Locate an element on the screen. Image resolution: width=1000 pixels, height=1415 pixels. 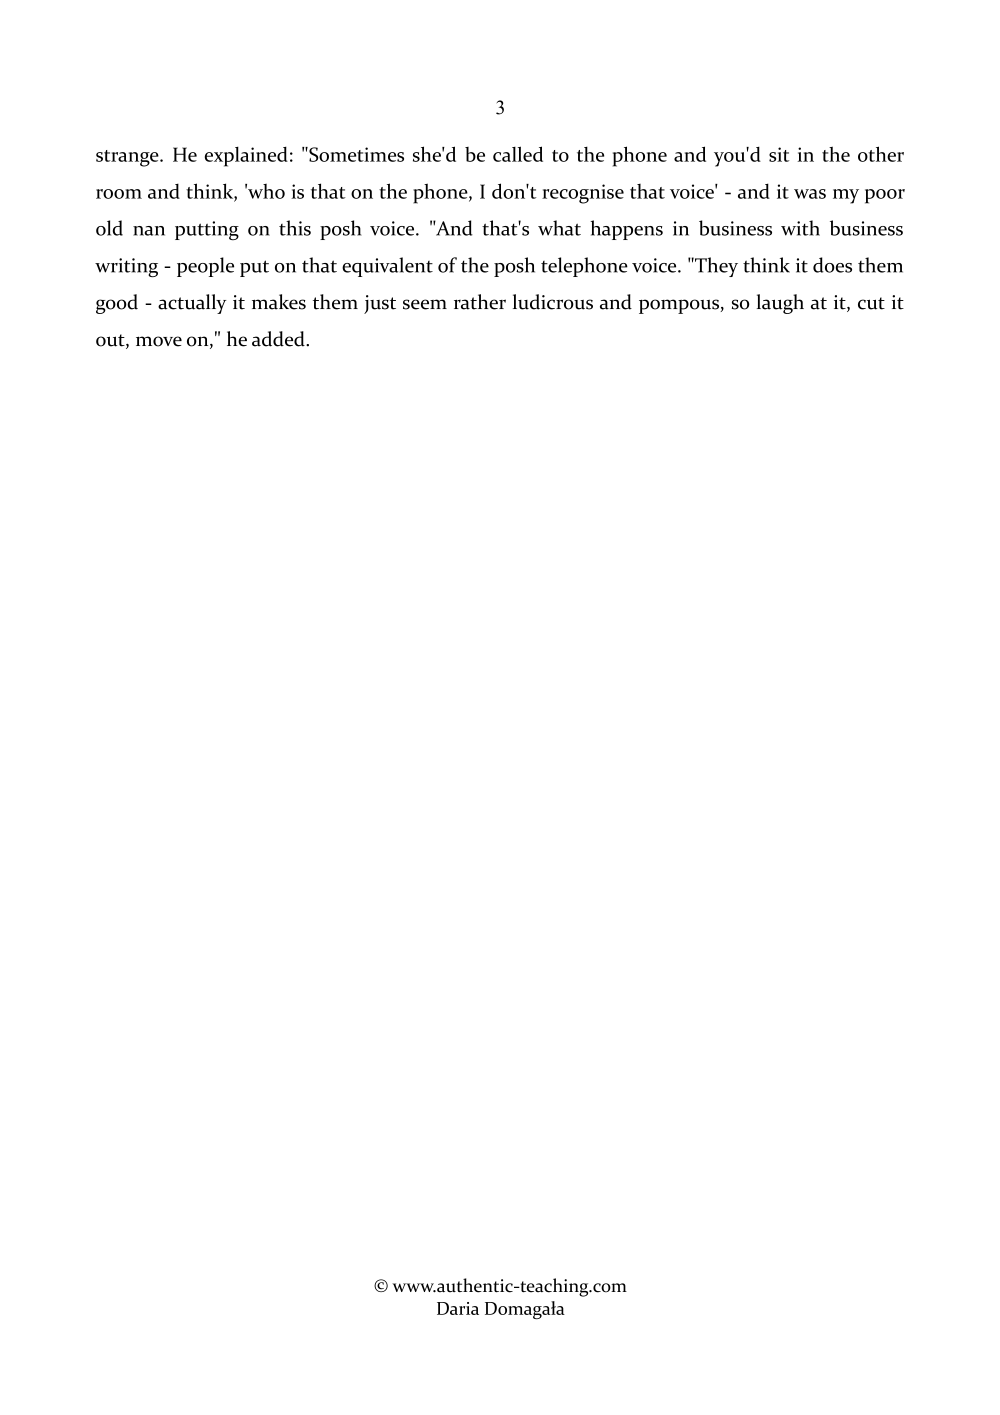
called is located at coordinates (518, 154).
